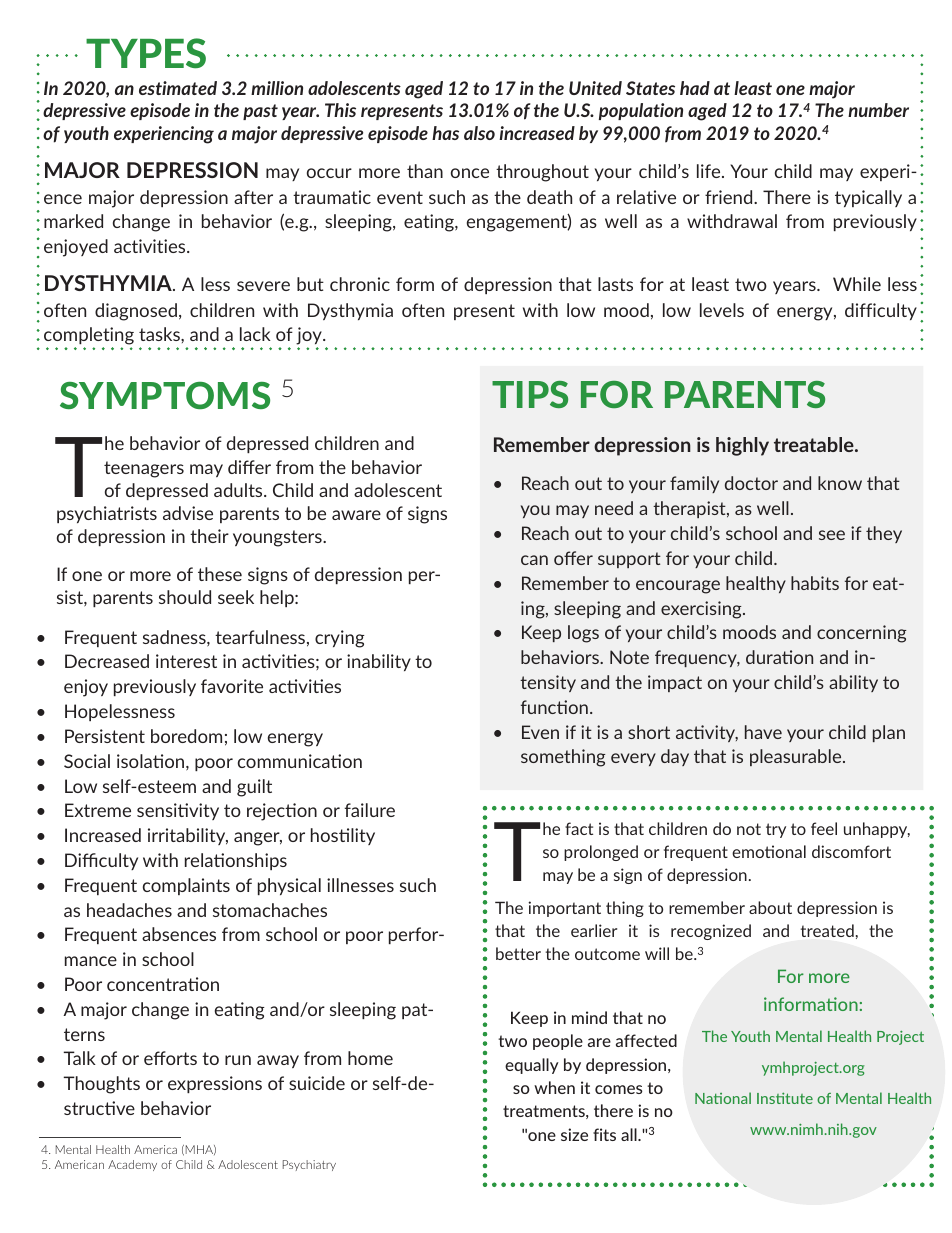  What do you see at coordinates (132, 1165) in the image?
I see `Academy` at bounding box center [132, 1165].
